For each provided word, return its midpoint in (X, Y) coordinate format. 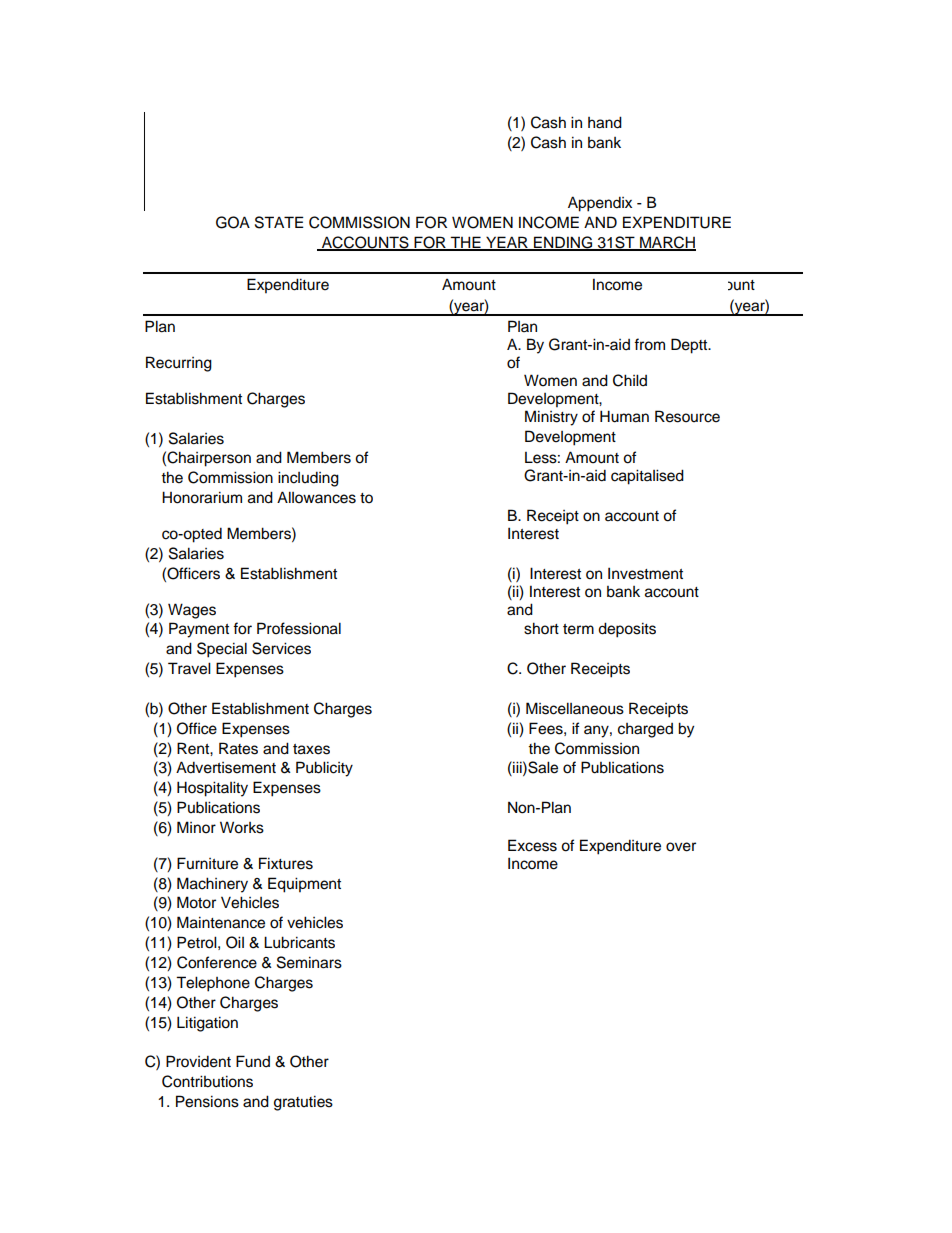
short (541, 628)
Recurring (179, 364)
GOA (233, 222)
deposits (627, 630)
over (681, 847)
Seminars (309, 962)
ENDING (563, 243)
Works (242, 827)
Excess (532, 845)
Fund (253, 1061)
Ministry (551, 418)
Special (222, 650)
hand (605, 122)
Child (630, 380)
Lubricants (299, 942)
